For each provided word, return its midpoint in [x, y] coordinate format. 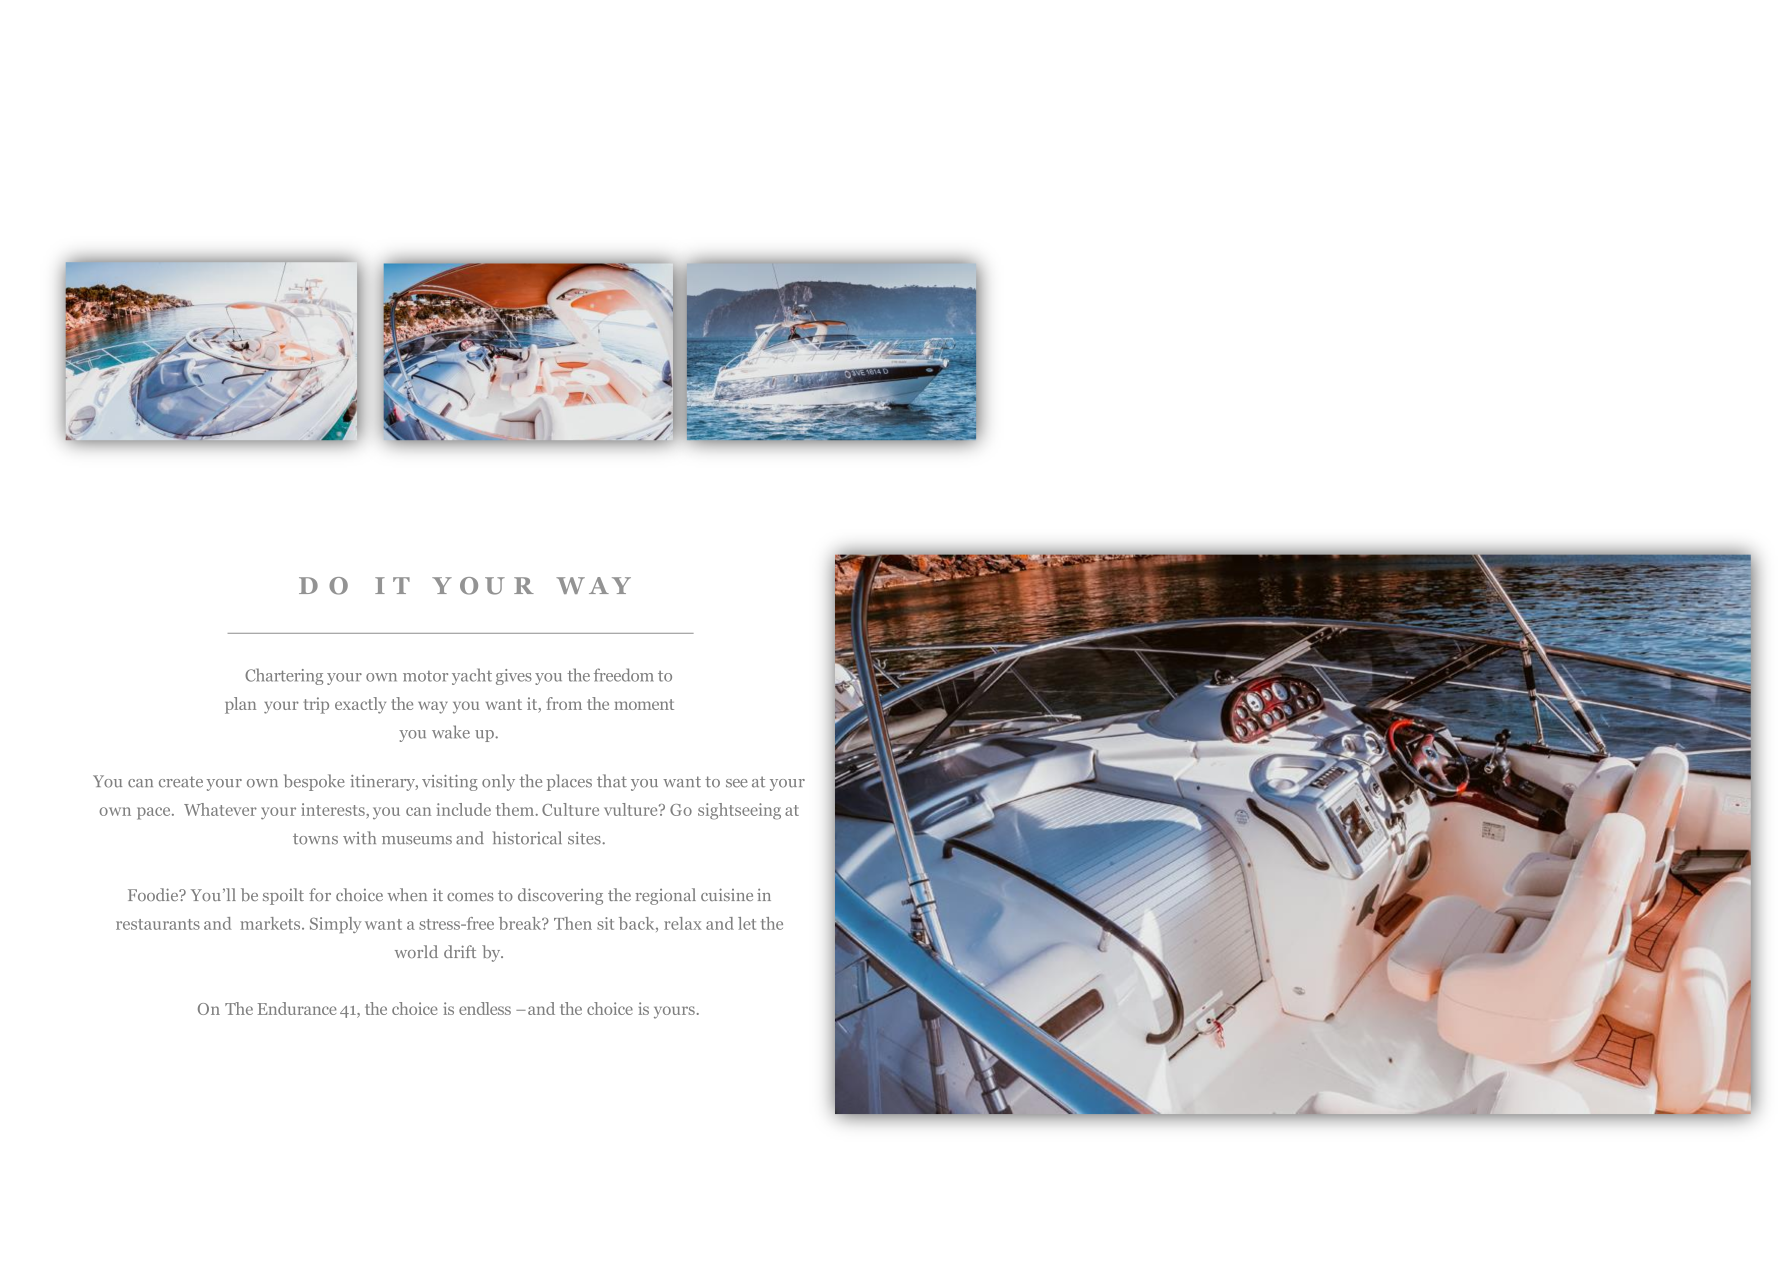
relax [682, 923]
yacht [472, 676]
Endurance [297, 1008]
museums [417, 840]
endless [485, 1008]
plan [240, 705]
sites [584, 838]
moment [644, 704]
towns [315, 839]
